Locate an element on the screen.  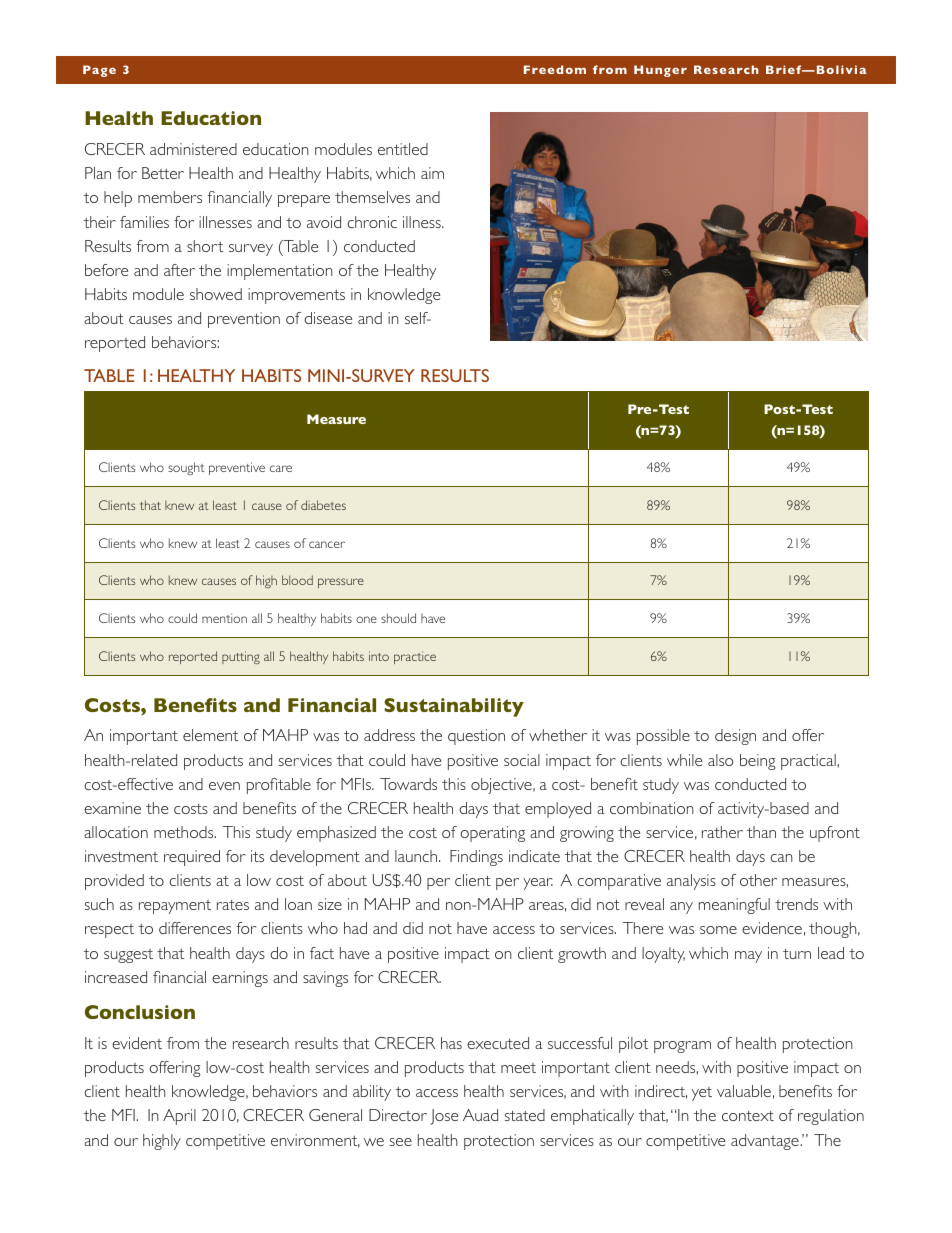
aim is located at coordinates (432, 173).
